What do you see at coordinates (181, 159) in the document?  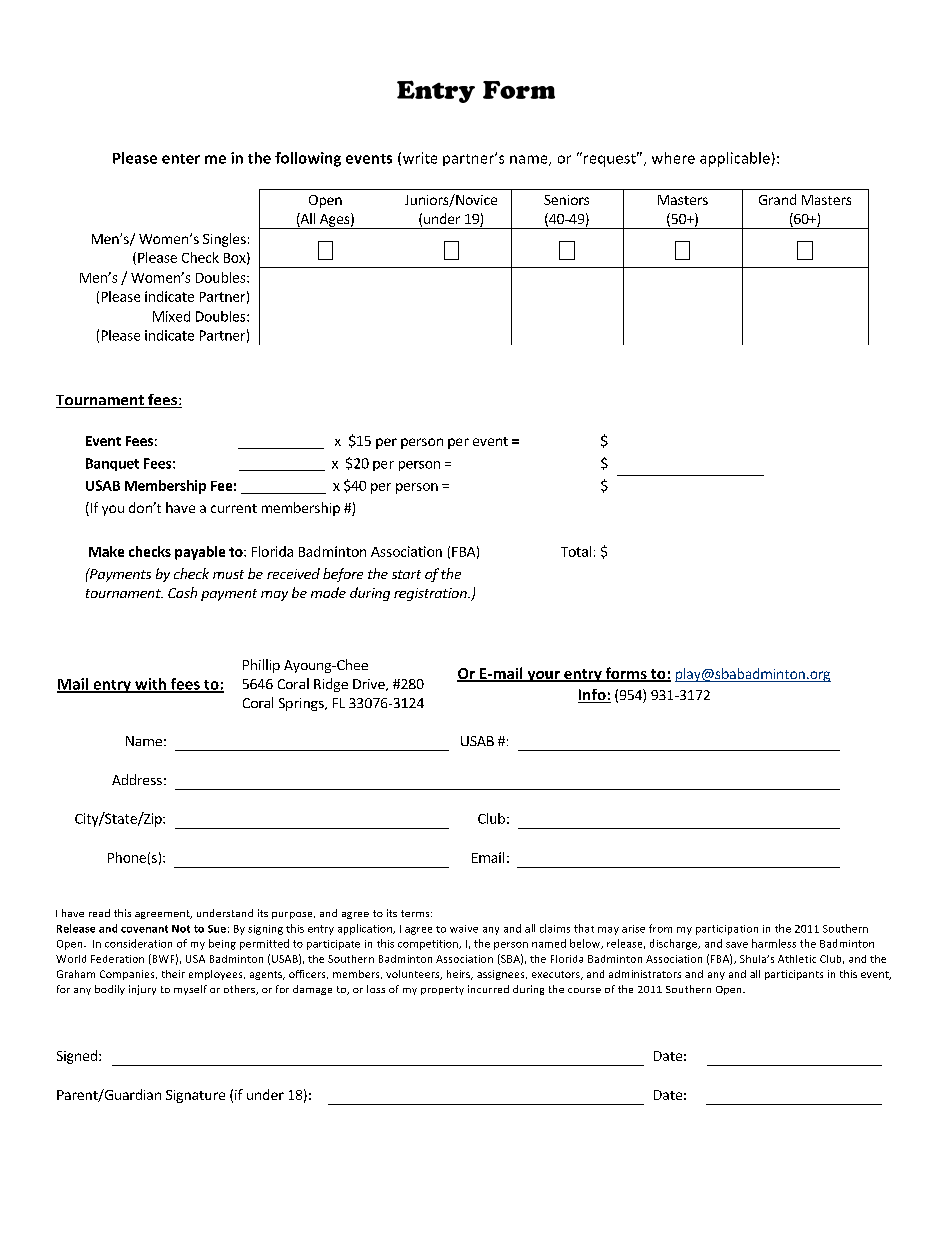 I see `enter` at bounding box center [181, 159].
